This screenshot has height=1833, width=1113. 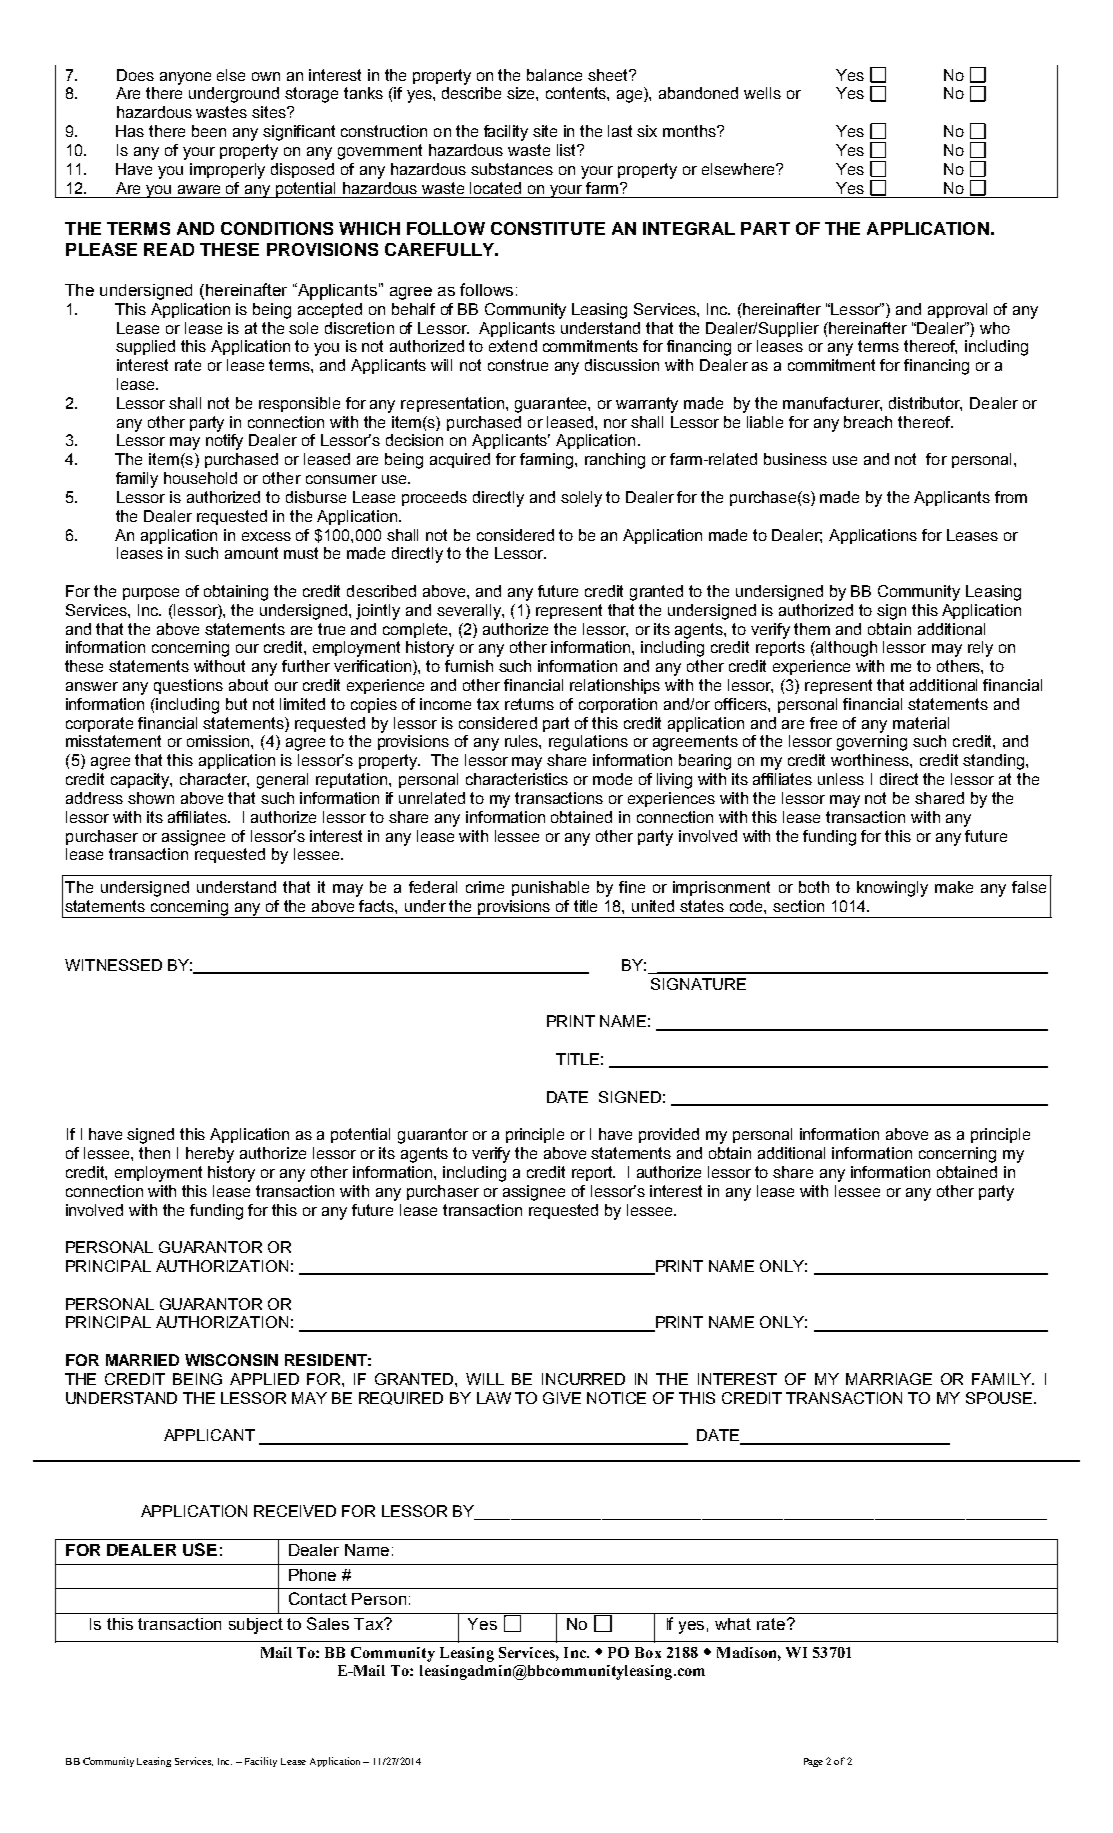 What do you see at coordinates (648, 1652) in the screenshot?
I see `Box` at bounding box center [648, 1652].
